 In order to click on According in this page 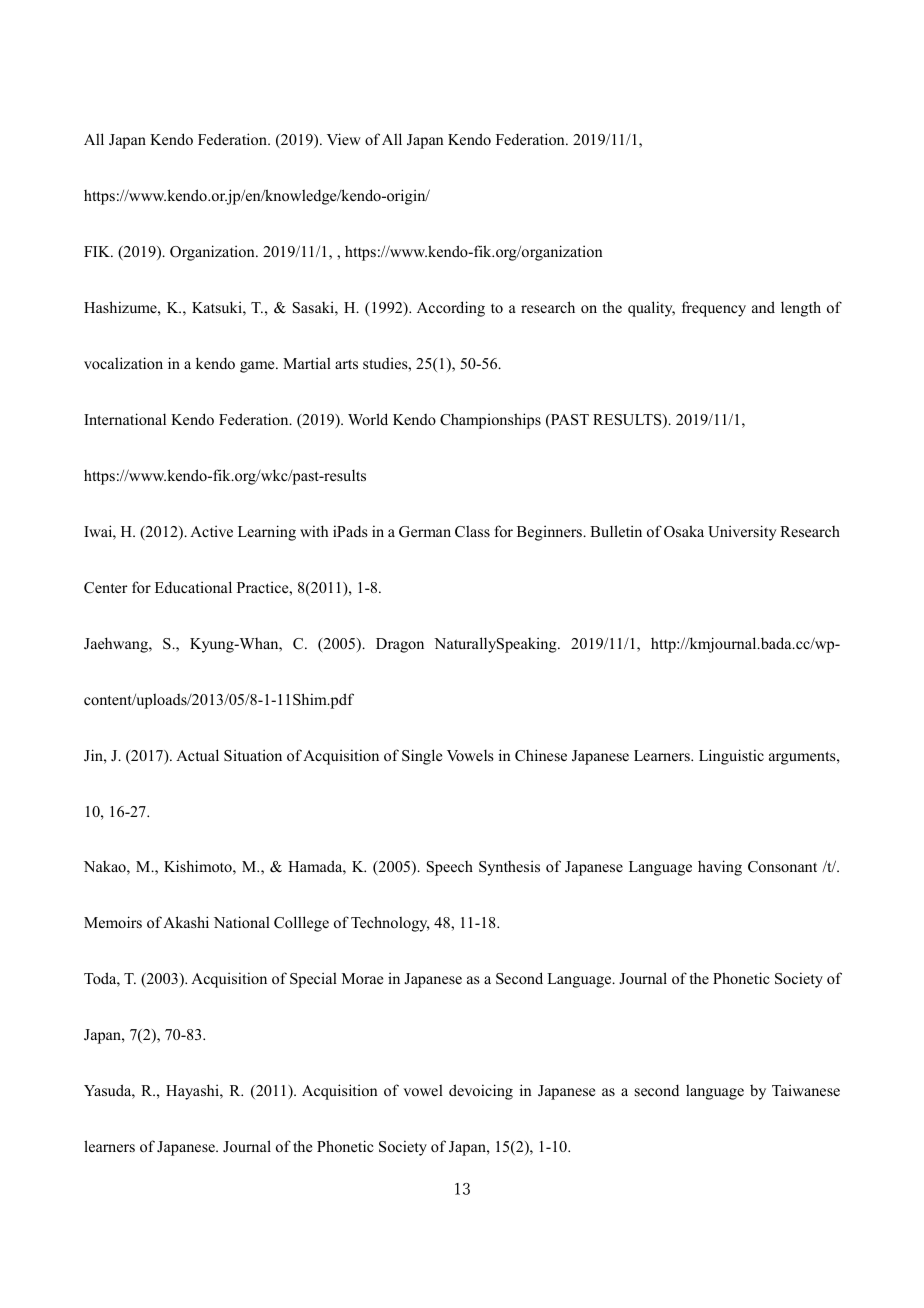, I will do `click(451, 309)`.
